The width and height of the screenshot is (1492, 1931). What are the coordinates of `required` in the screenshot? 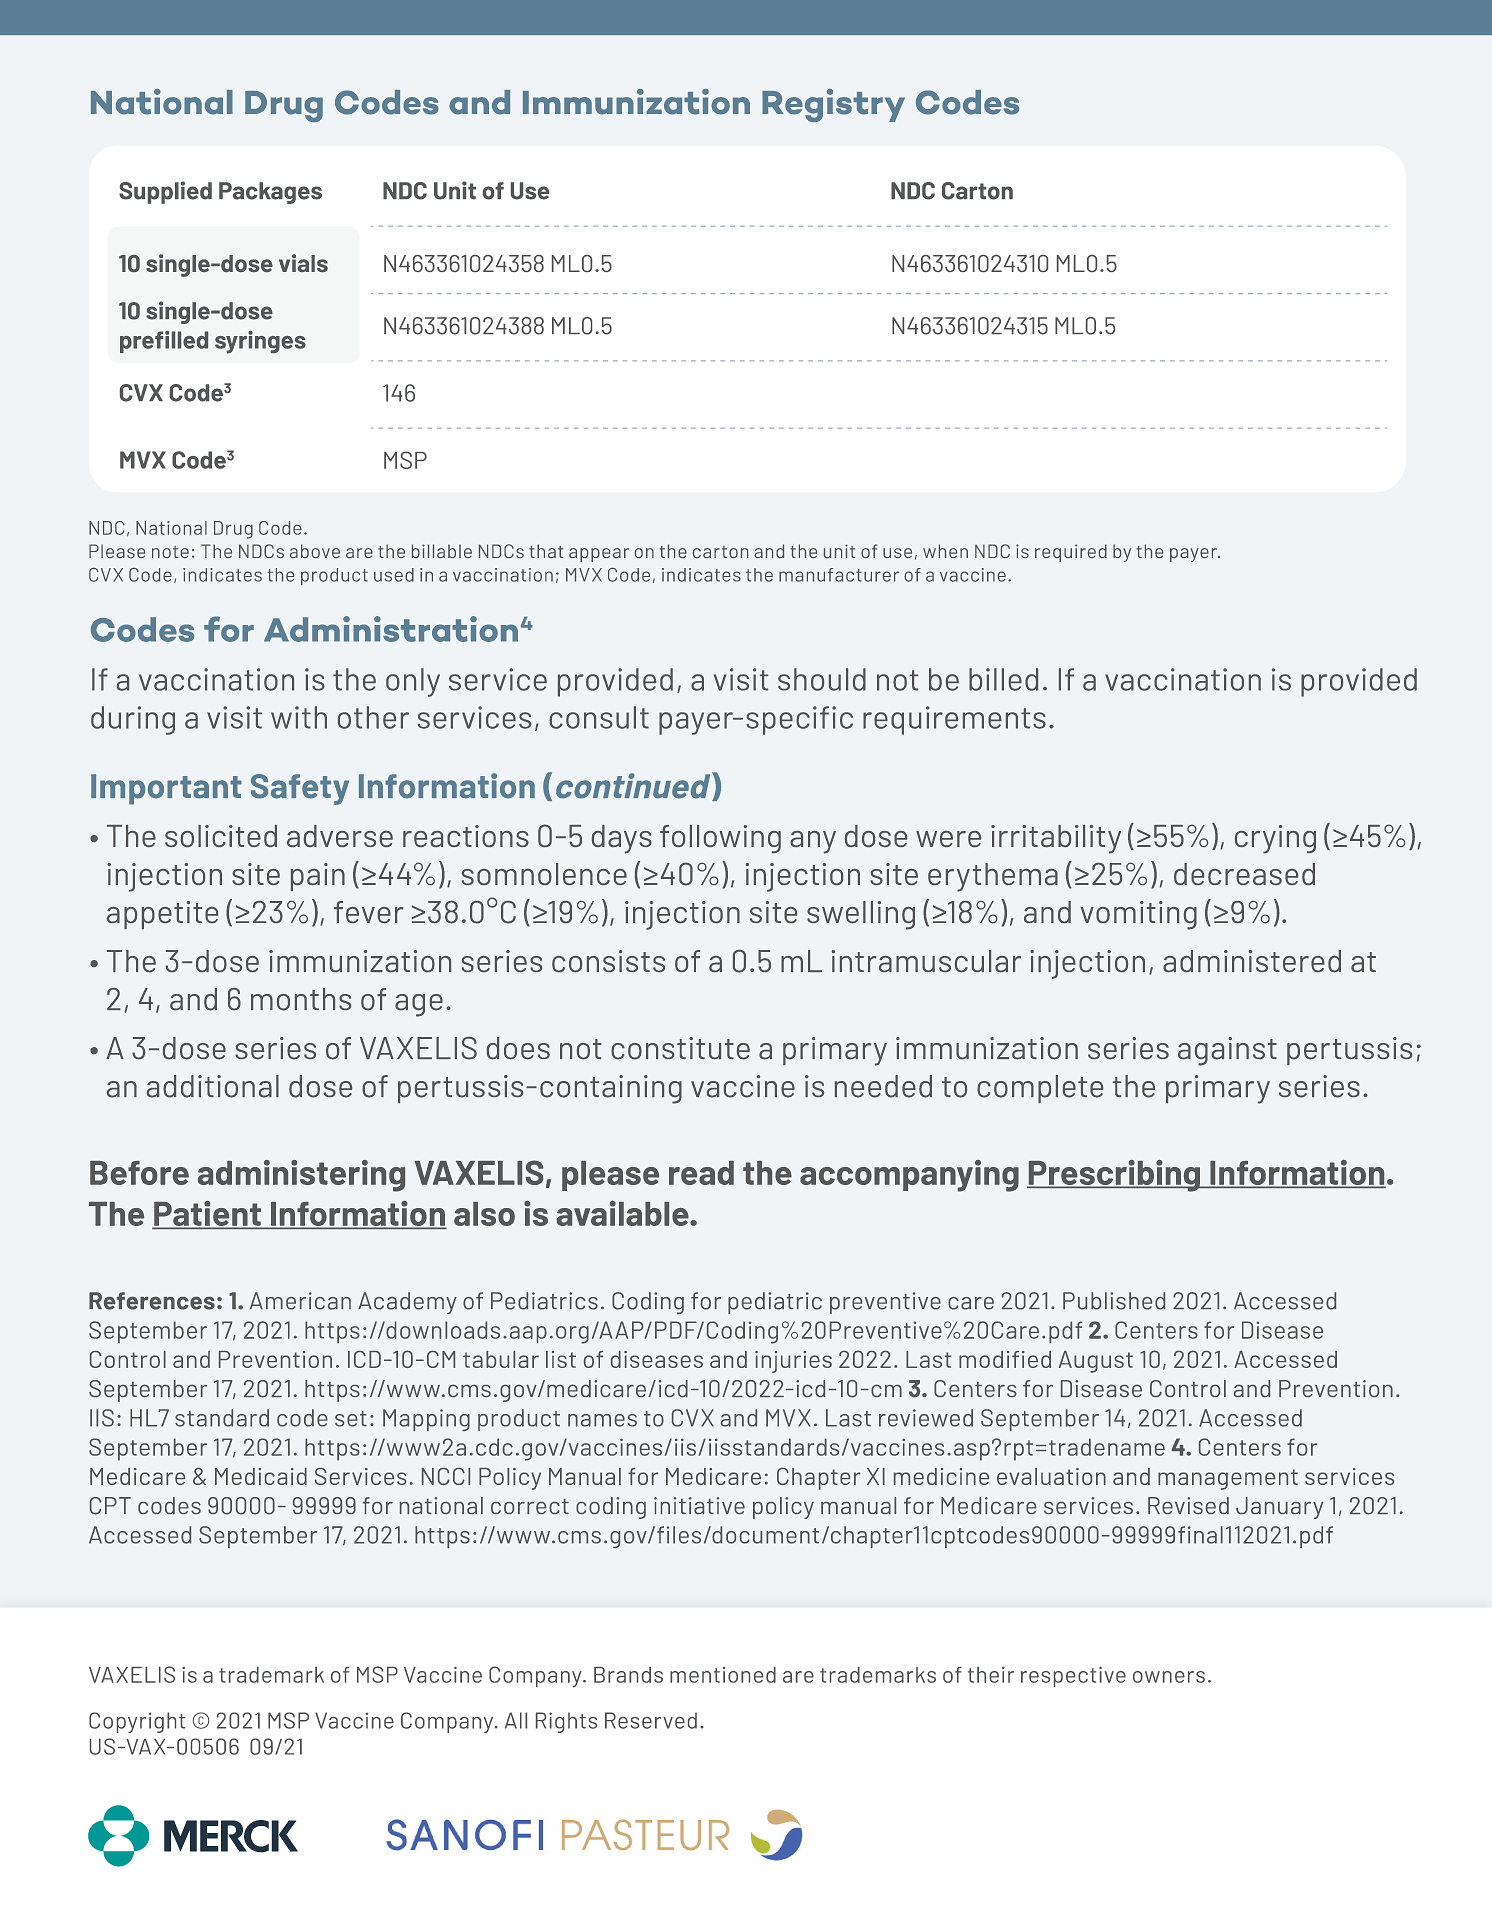 It's located at (1071, 553).
